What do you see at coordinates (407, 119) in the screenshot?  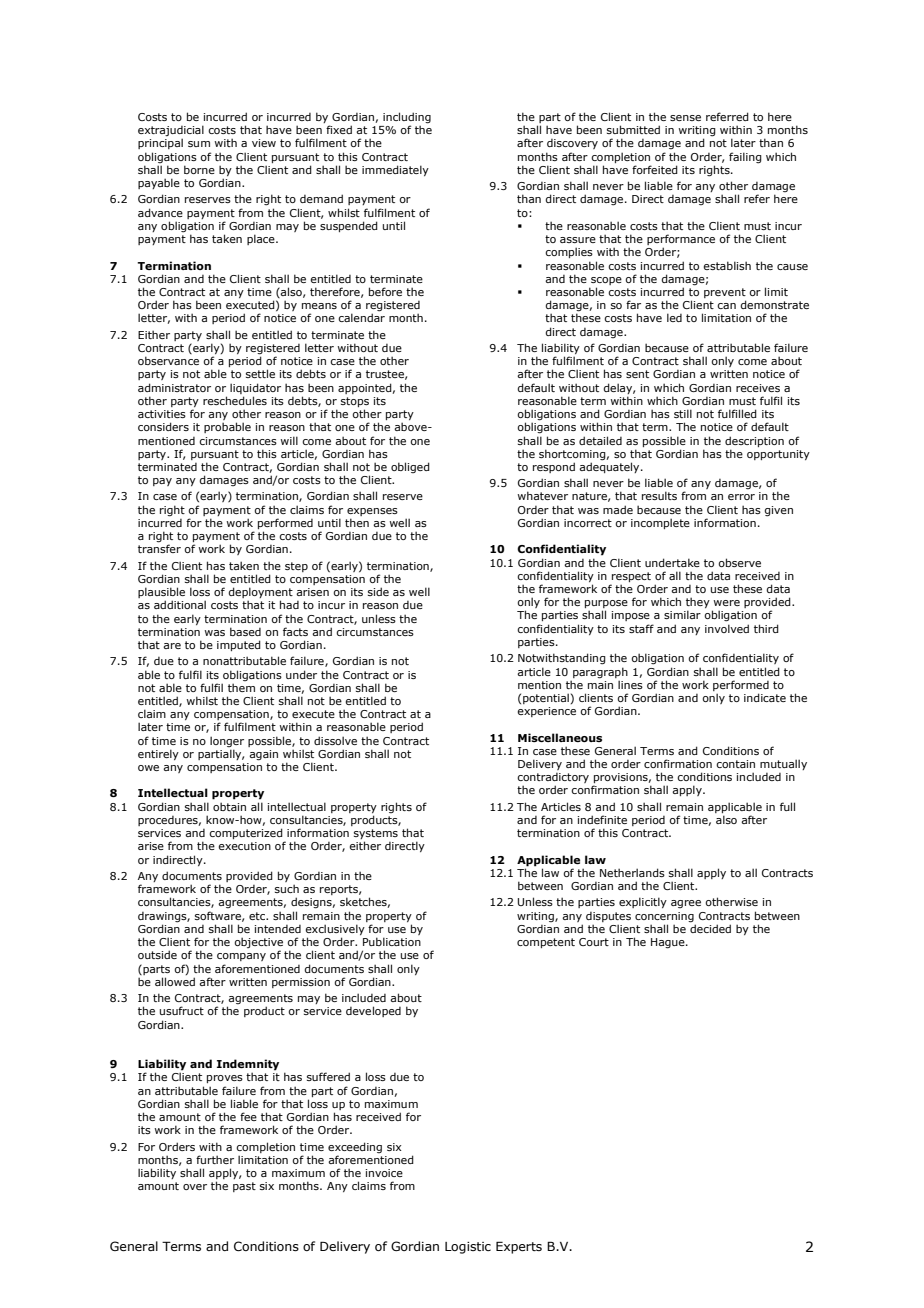 I see `including` at bounding box center [407, 119].
